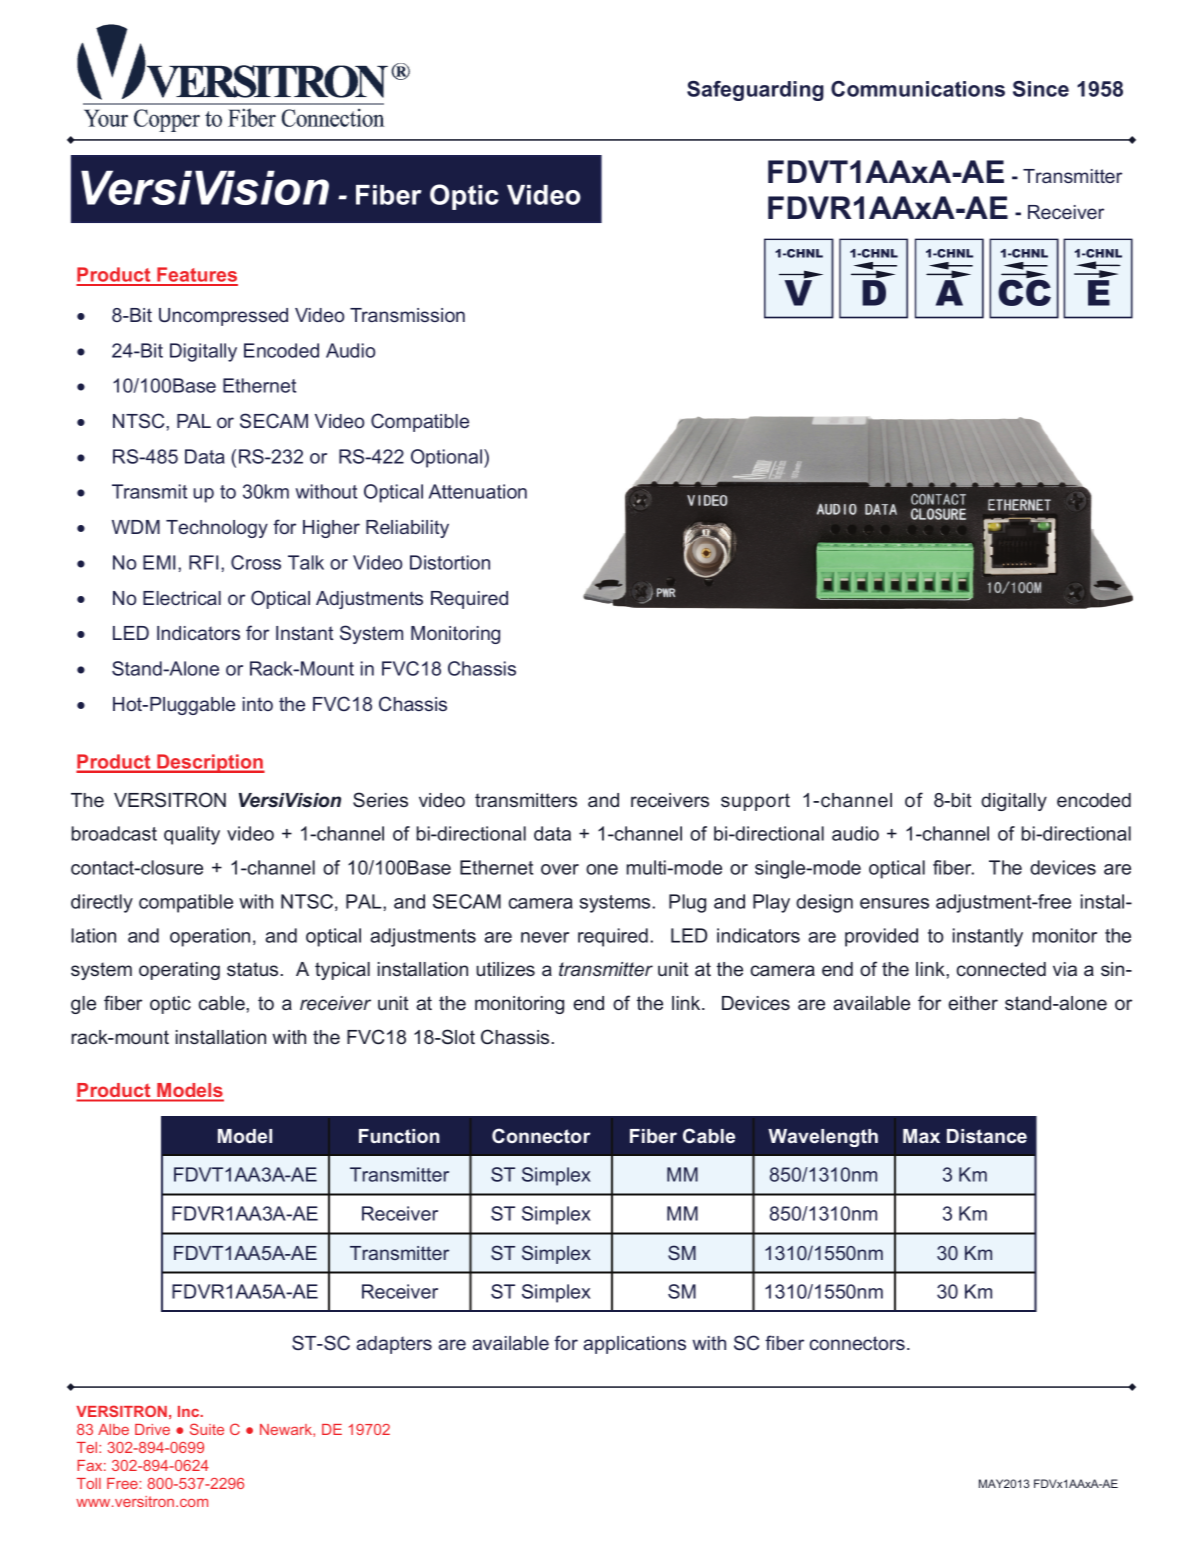 The height and width of the screenshot is (1556, 1203). Describe the element at coordinates (755, 91) in the screenshot. I see `Safeguarding` at that location.
